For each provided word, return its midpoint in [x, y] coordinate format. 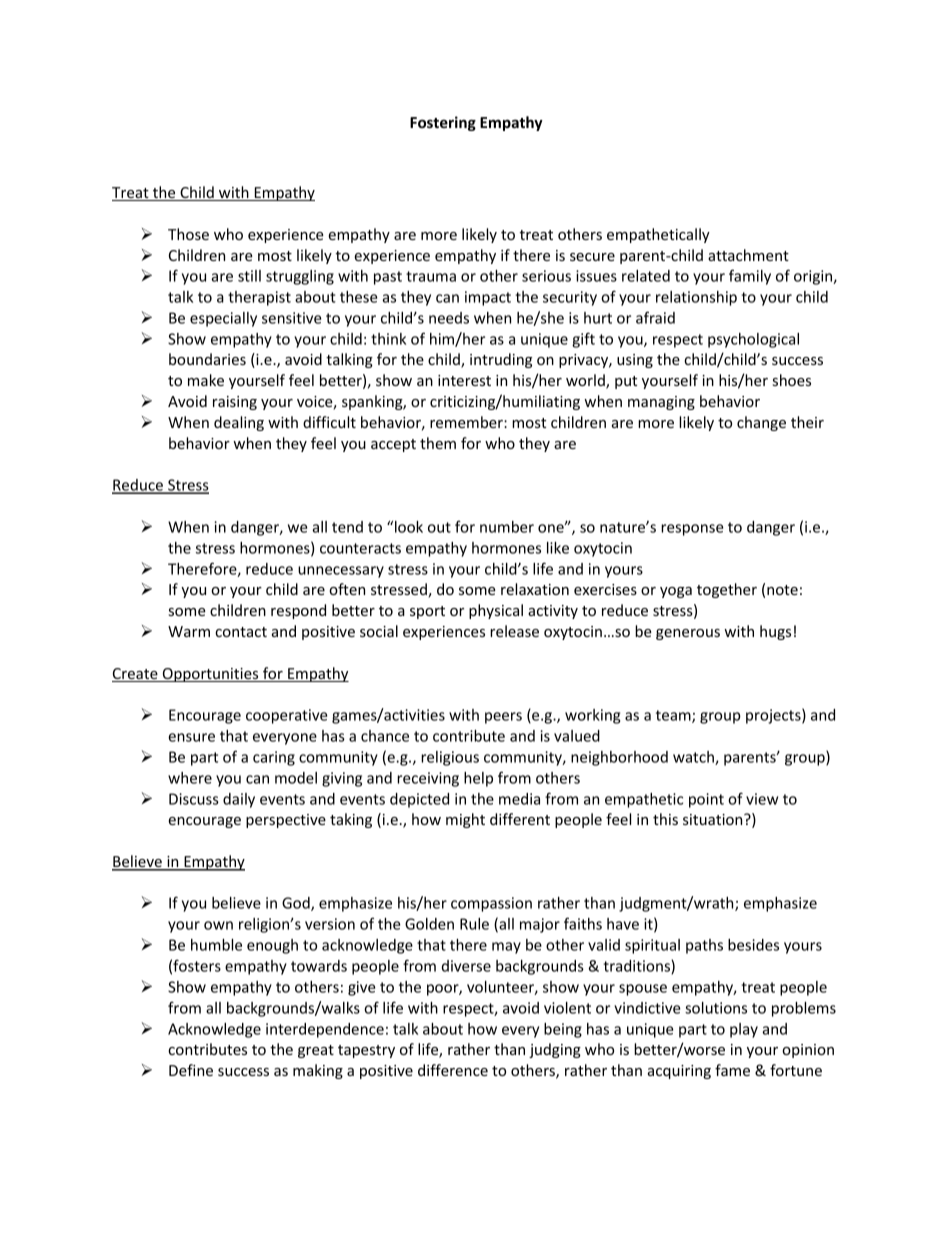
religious [450, 758]
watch [694, 758]
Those [188, 234]
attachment [748, 255]
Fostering [443, 123]
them [438, 443]
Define [191, 1070]
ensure [191, 737]
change [761, 423]
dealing [239, 423]
